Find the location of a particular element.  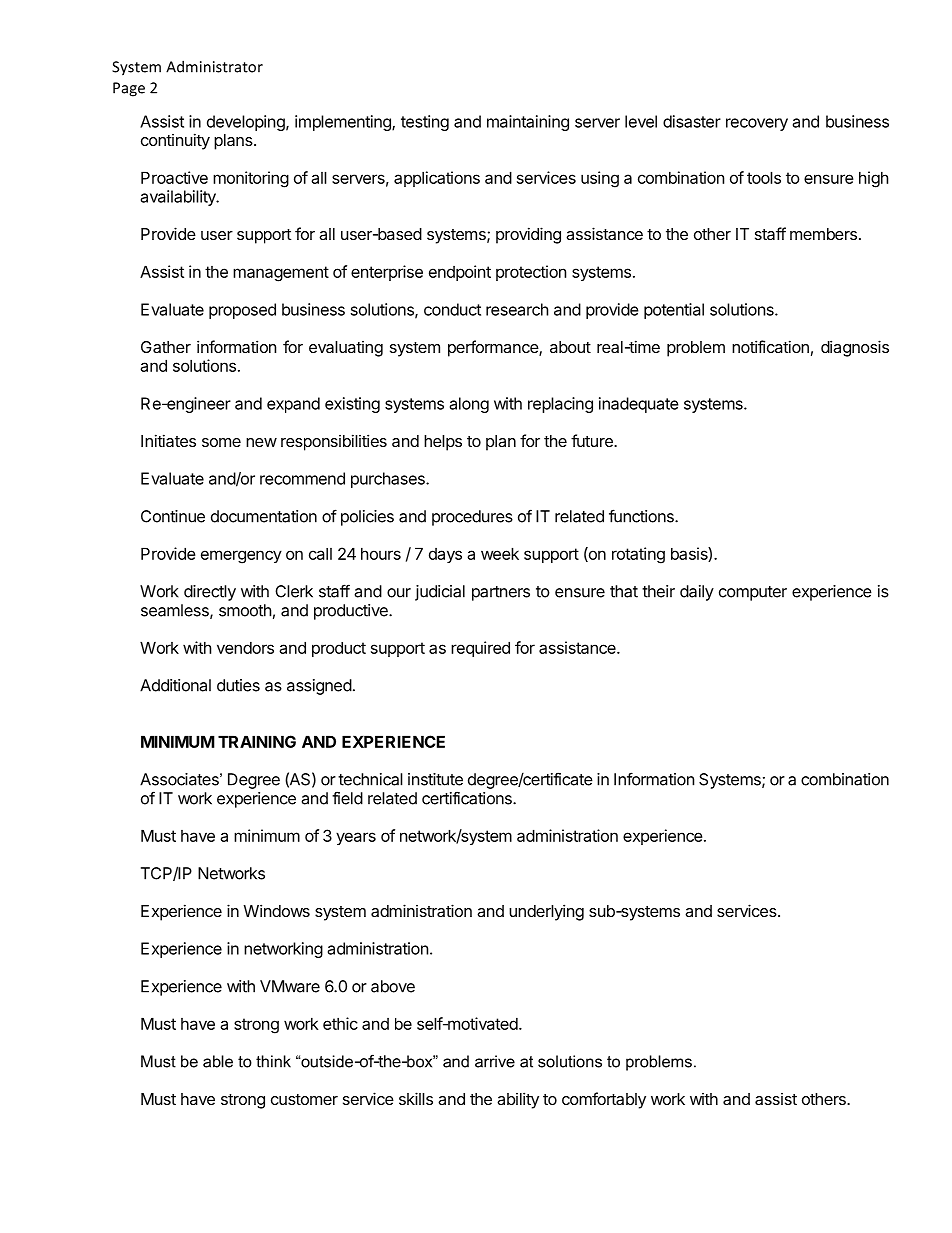

research is located at coordinates (517, 309).
